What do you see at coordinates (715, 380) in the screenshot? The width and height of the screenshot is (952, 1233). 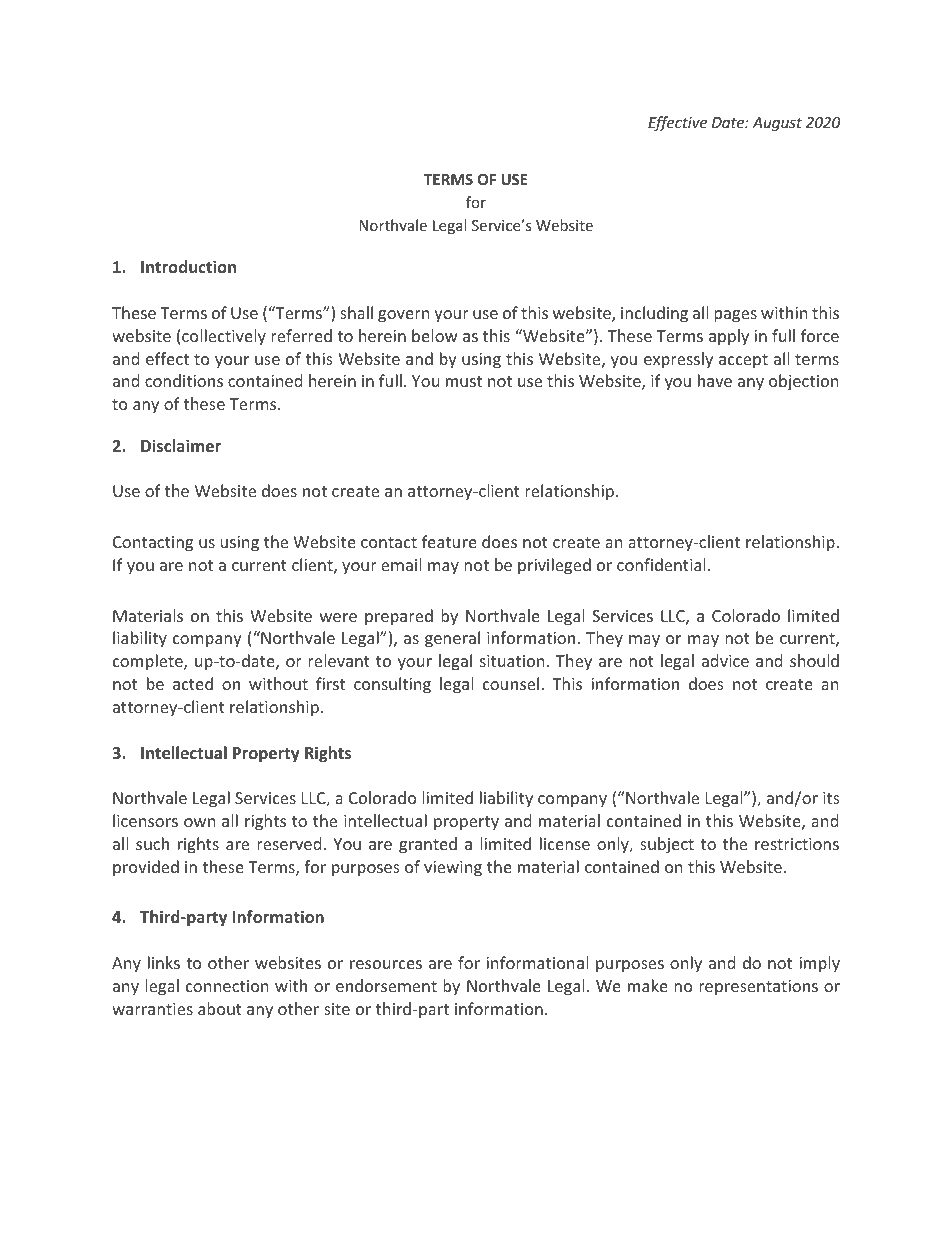 I see `have` at bounding box center [715, 380].
